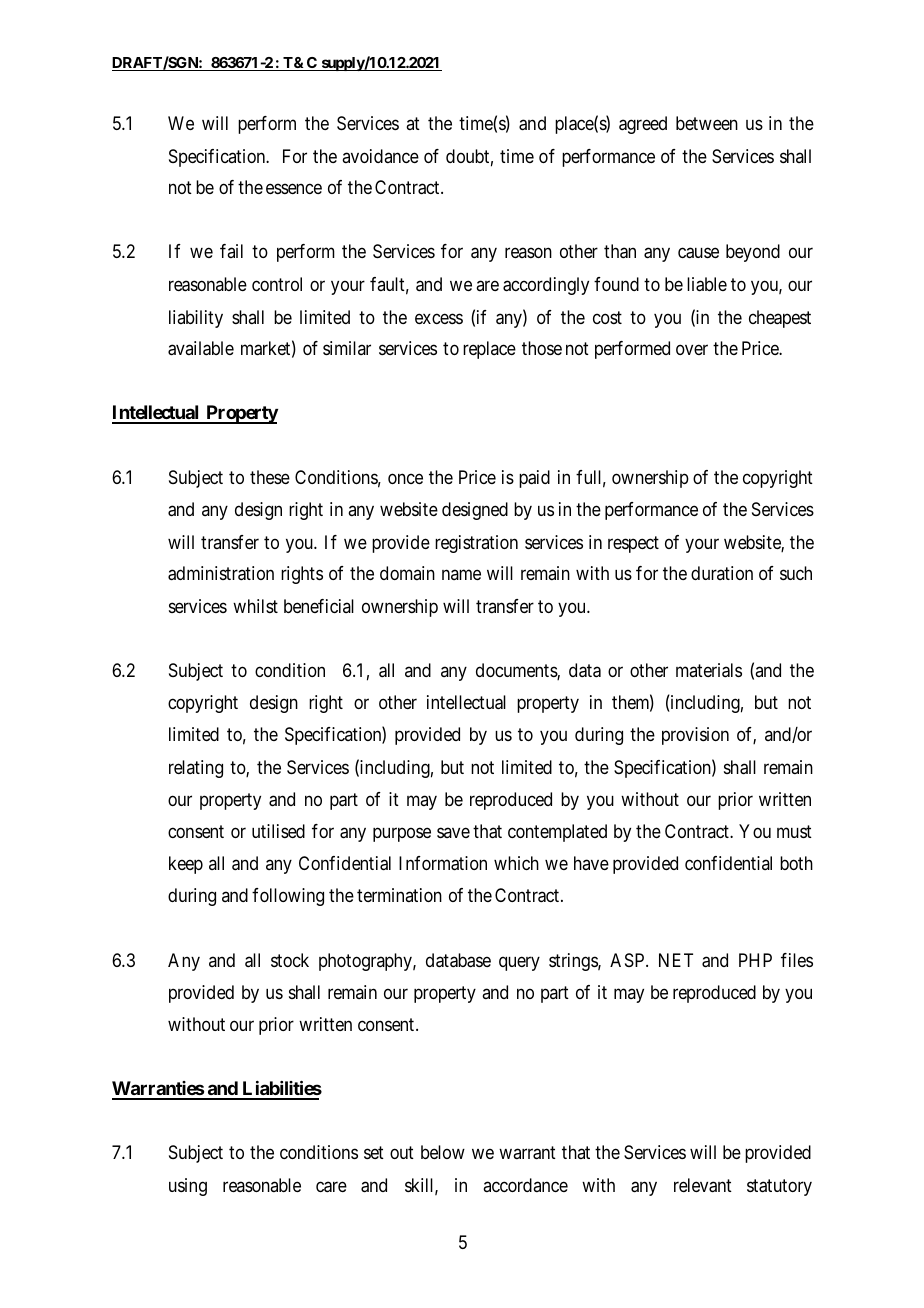 This document has width=924, height=1308. I want to click on essence, so click(294, 189).
